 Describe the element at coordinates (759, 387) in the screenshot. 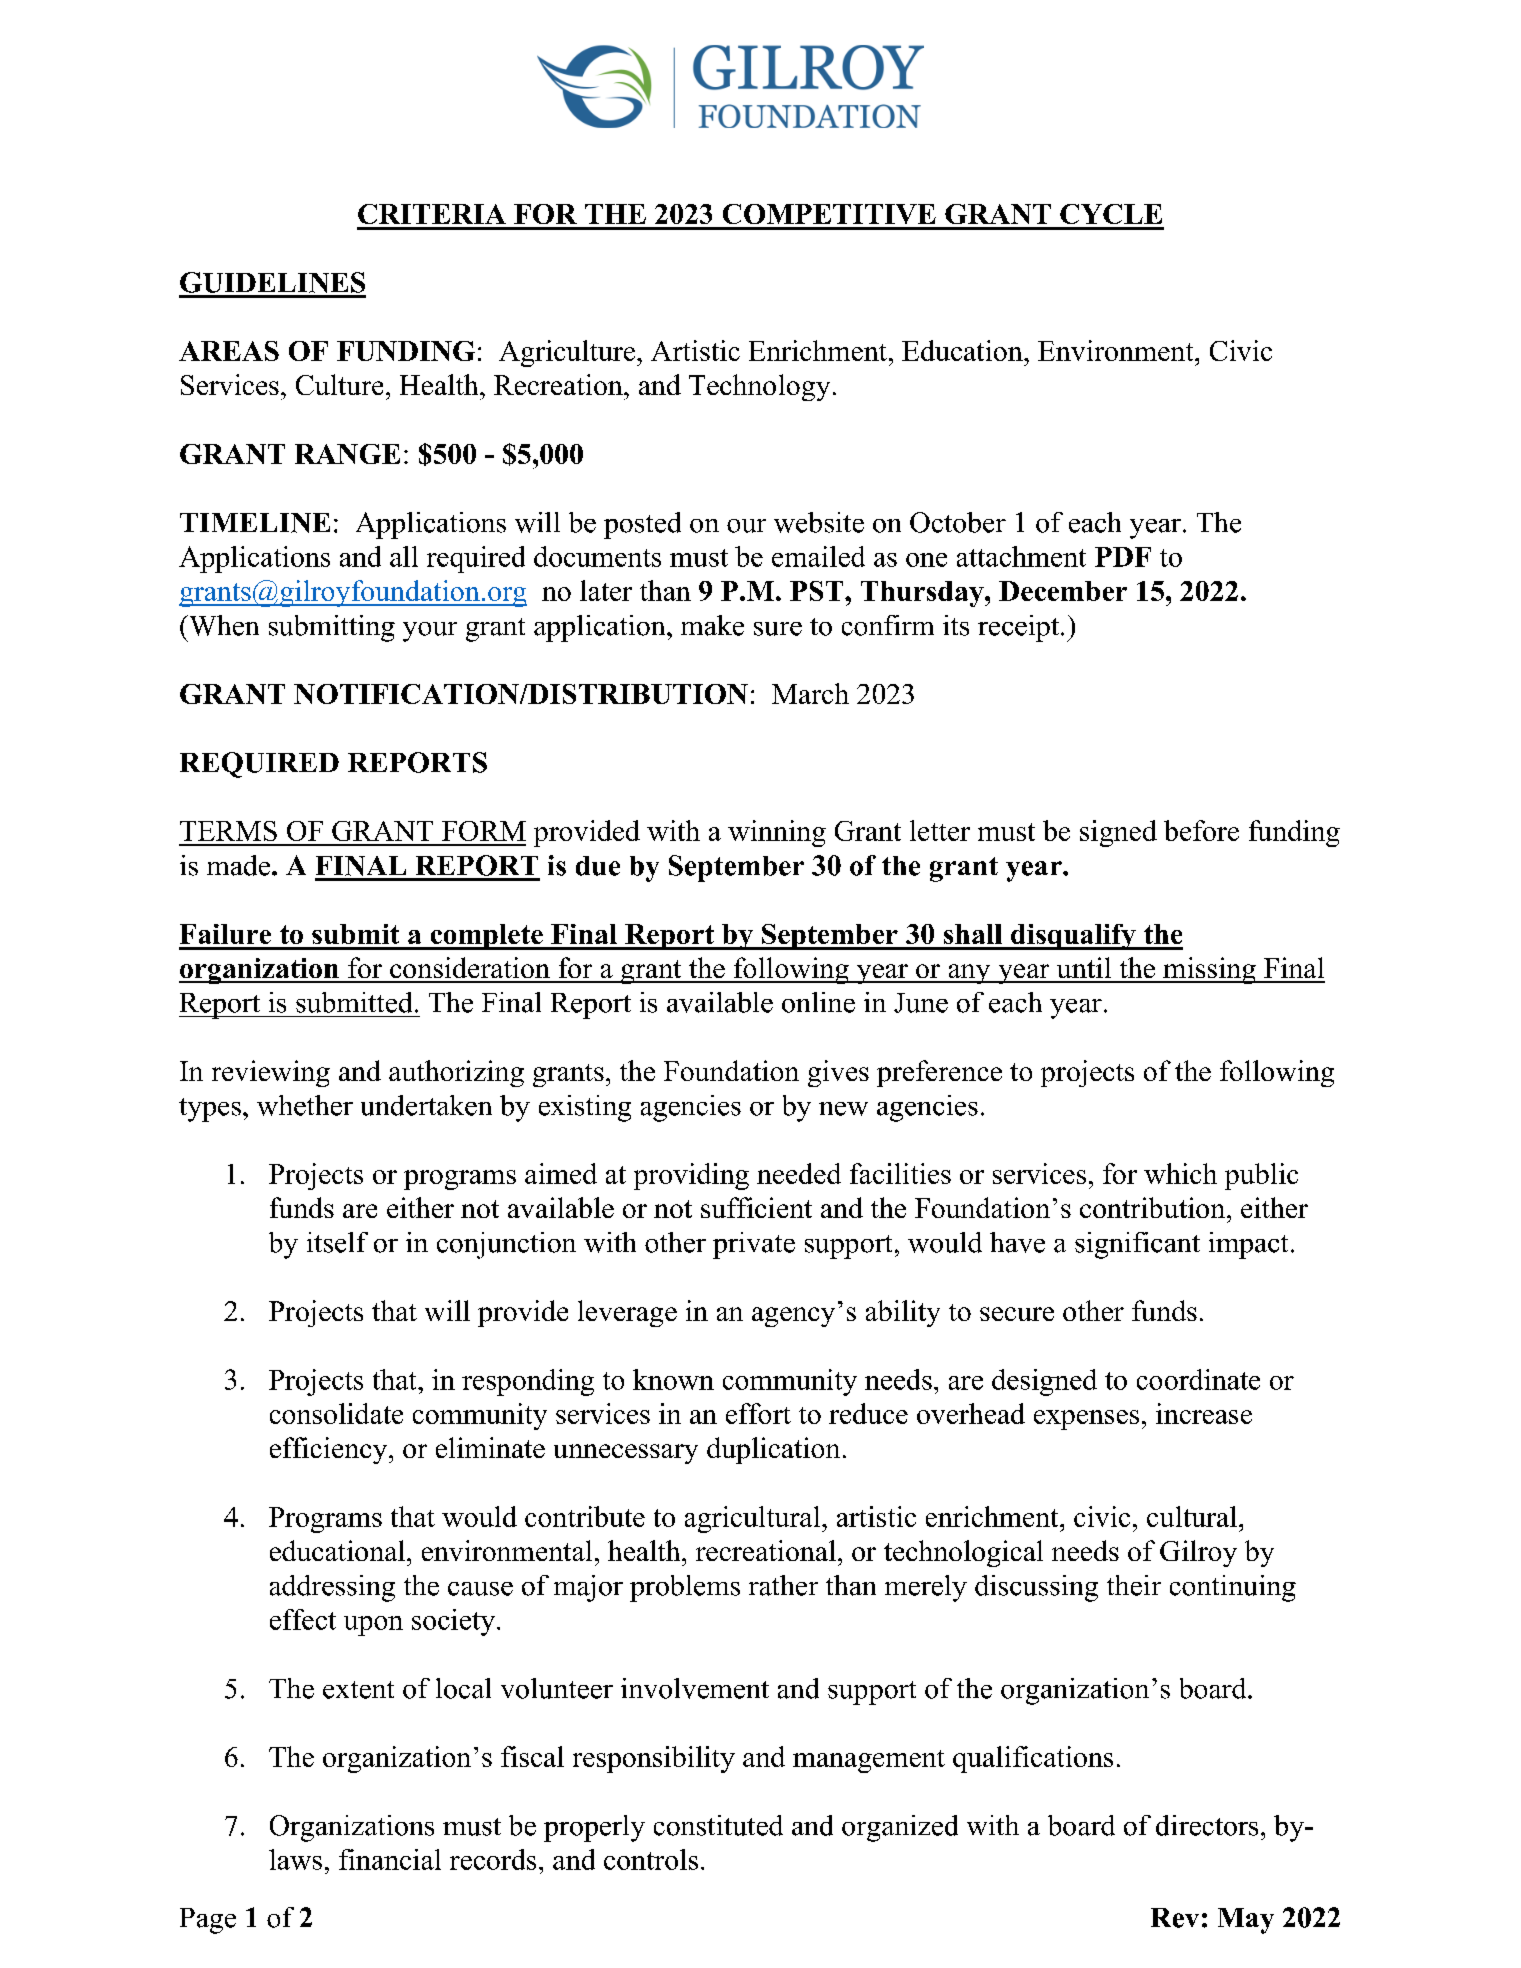

I see `Technology` at that location.
